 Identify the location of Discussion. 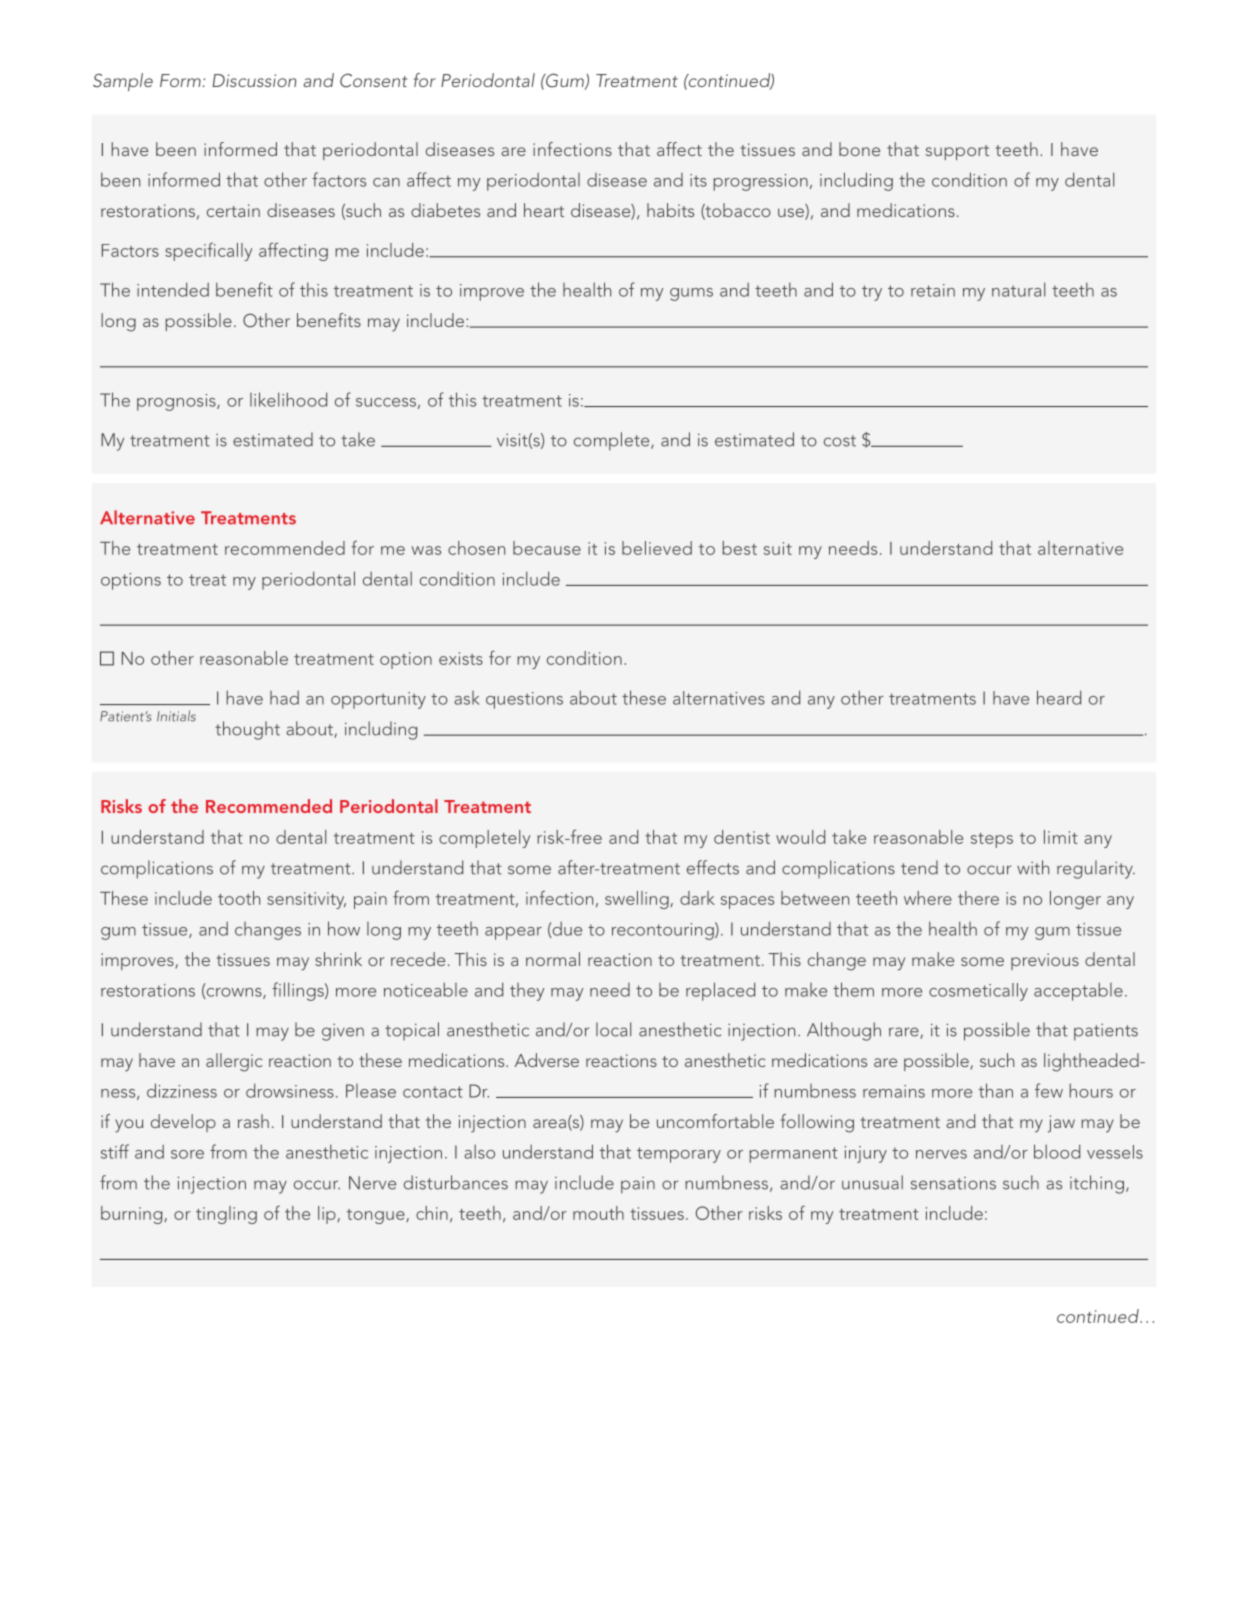
(254, 80).
